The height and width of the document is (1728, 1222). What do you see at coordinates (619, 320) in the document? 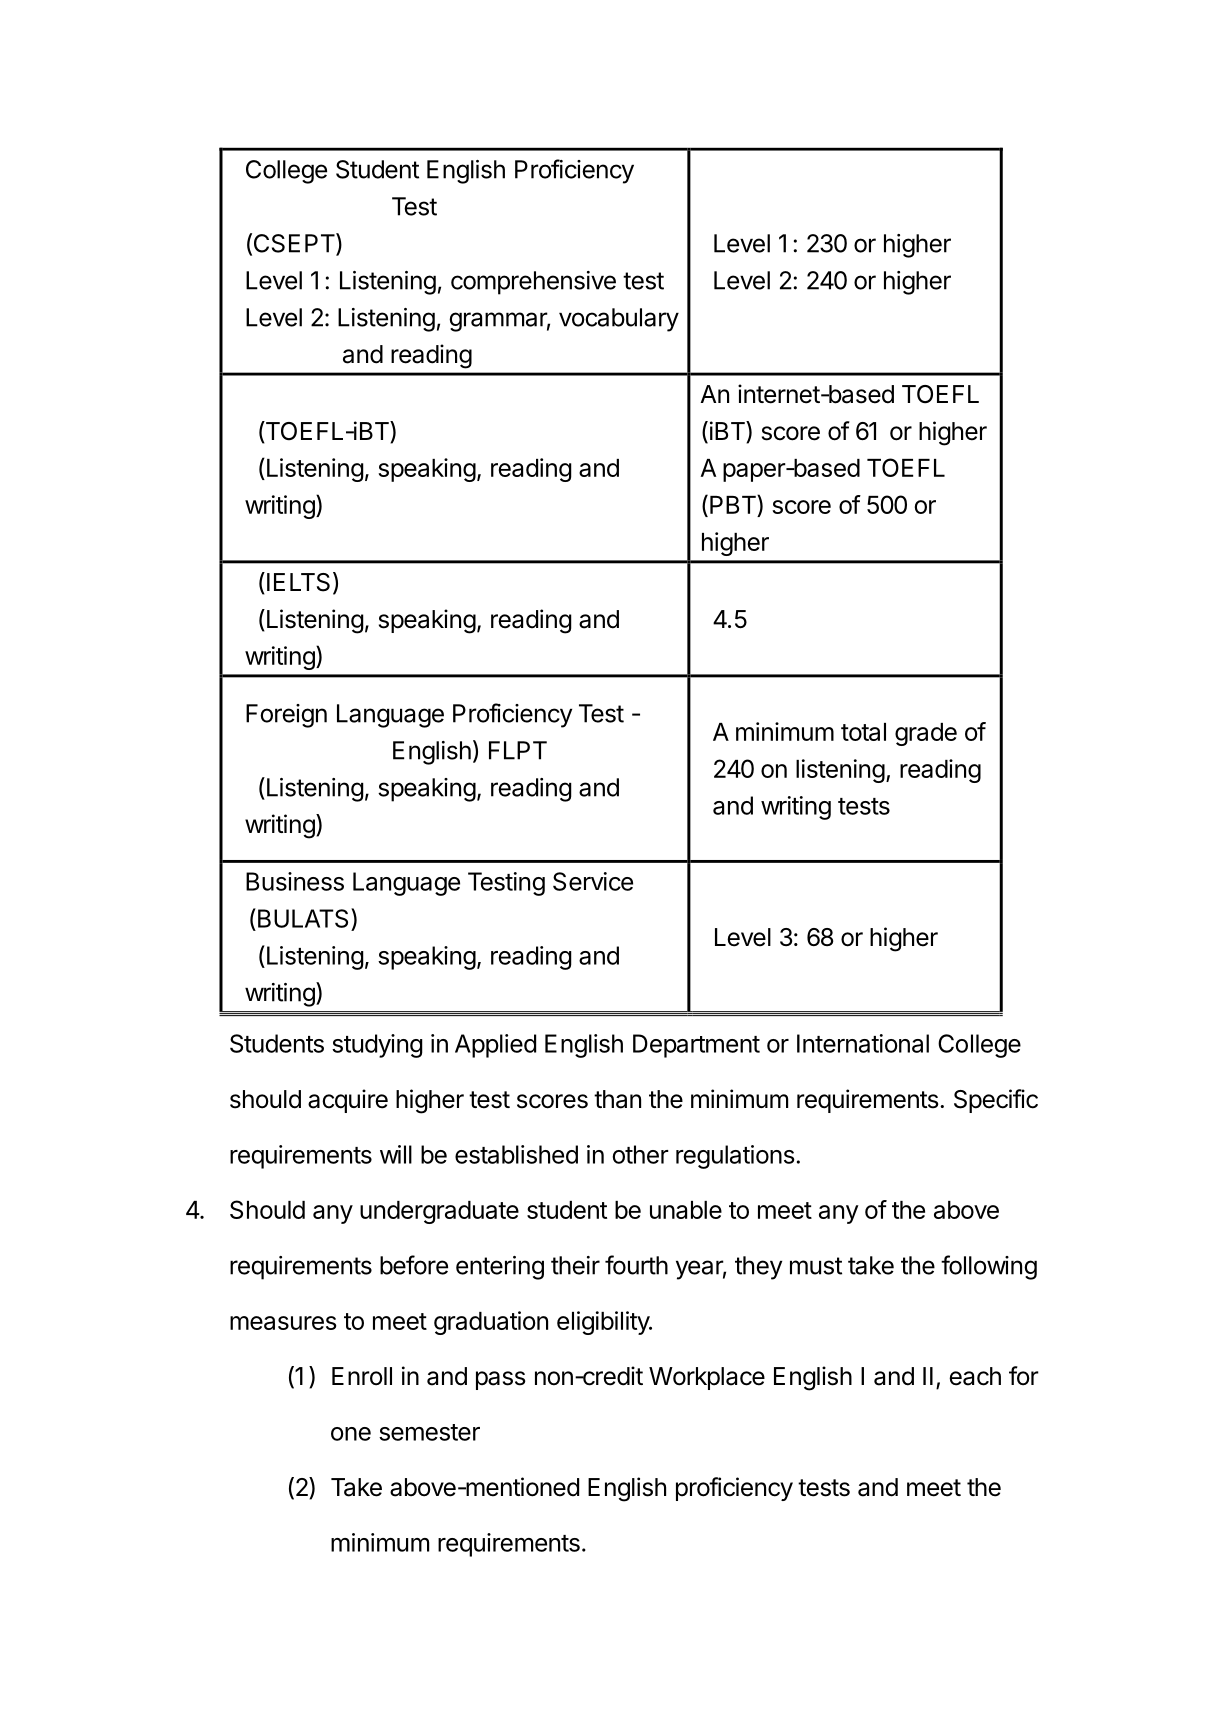
I see `vocabulary` at bounding box center [619, 320].
